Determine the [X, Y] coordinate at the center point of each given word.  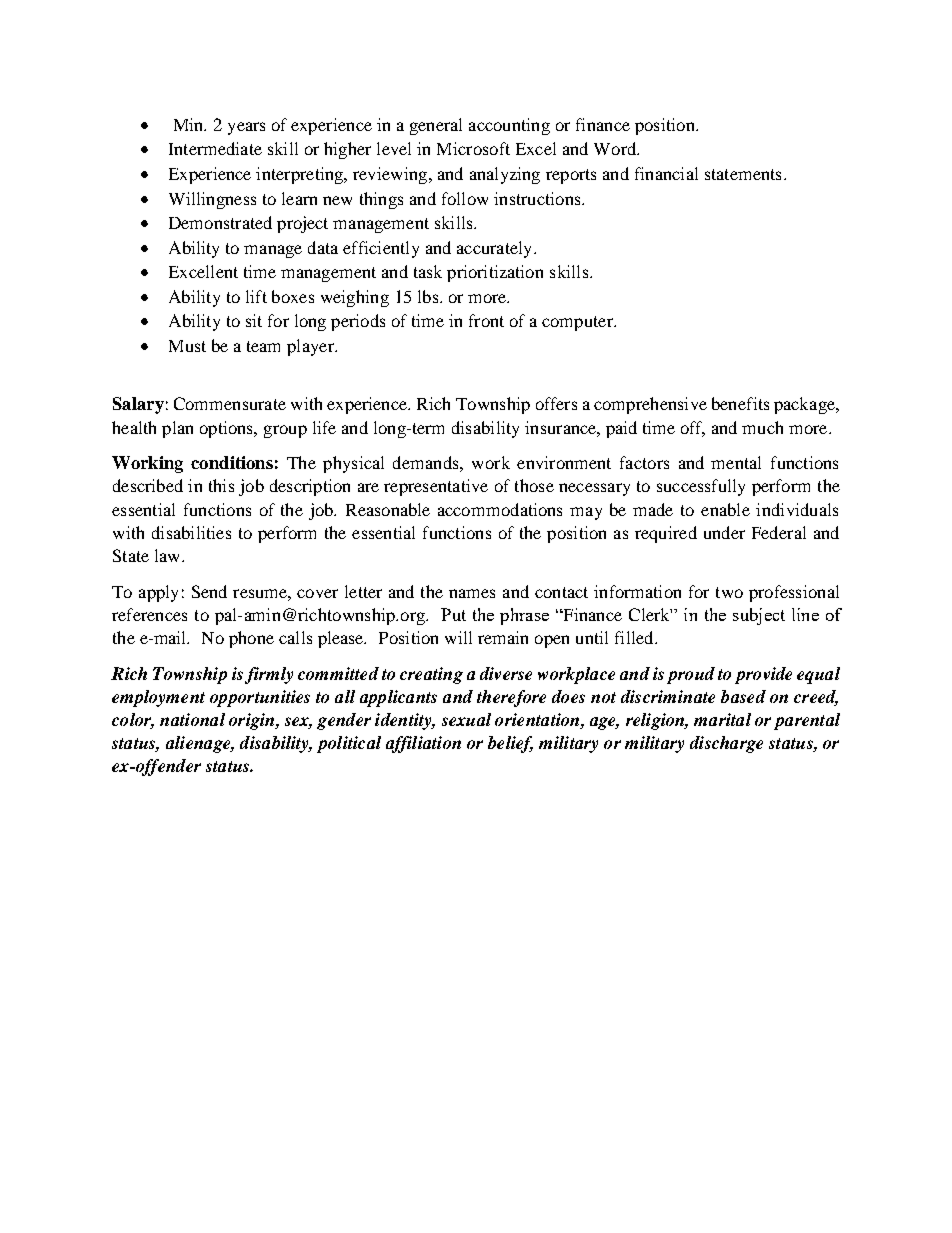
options [228, 429]
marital [722, 719]
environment [564, 462]
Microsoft [473, 148]
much [762, 427]
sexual [466, 719]
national [192, 719]
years [246, 128]
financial [666, 173]
